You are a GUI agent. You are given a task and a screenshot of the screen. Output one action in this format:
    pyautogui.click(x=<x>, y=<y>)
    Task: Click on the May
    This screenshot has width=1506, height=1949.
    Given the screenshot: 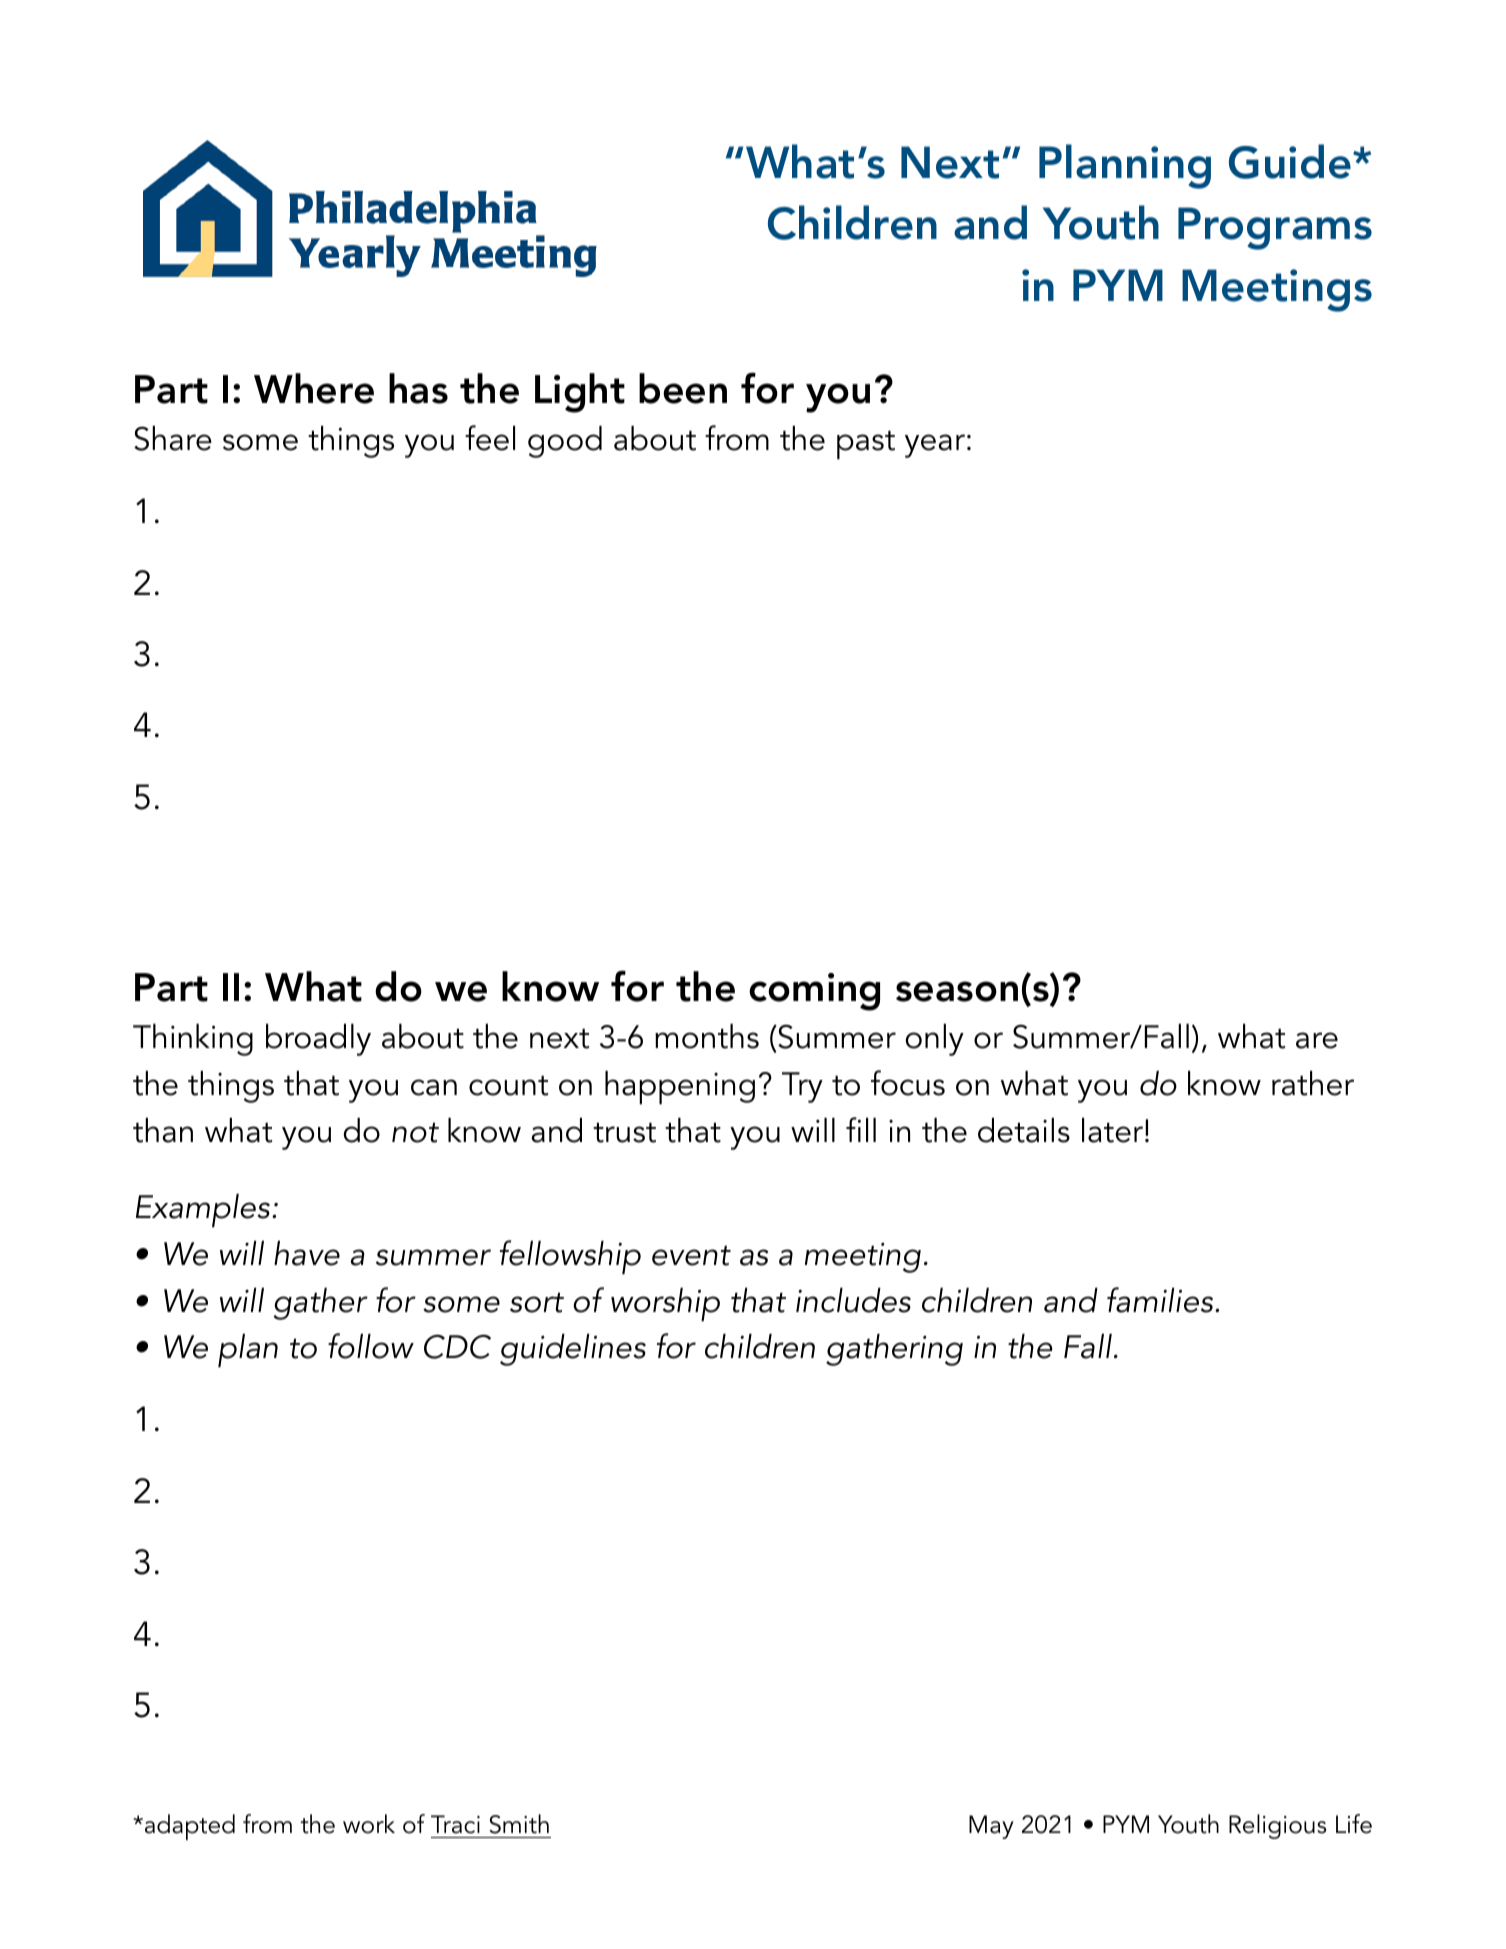 What is the action you would take?
    pyautogui.click(x=991, y=1827)
